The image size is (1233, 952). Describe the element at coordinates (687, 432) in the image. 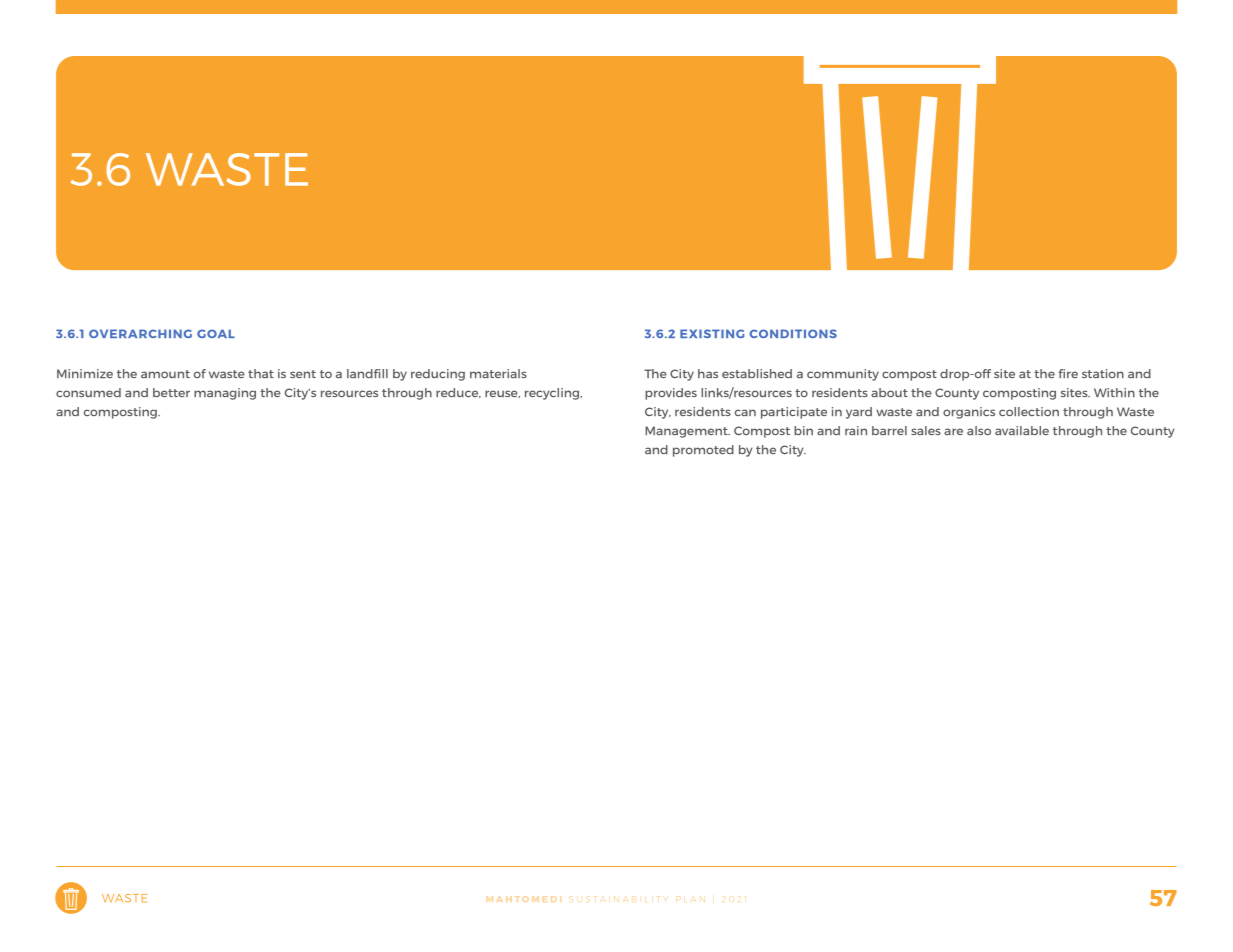

I see `Management` at that location.
